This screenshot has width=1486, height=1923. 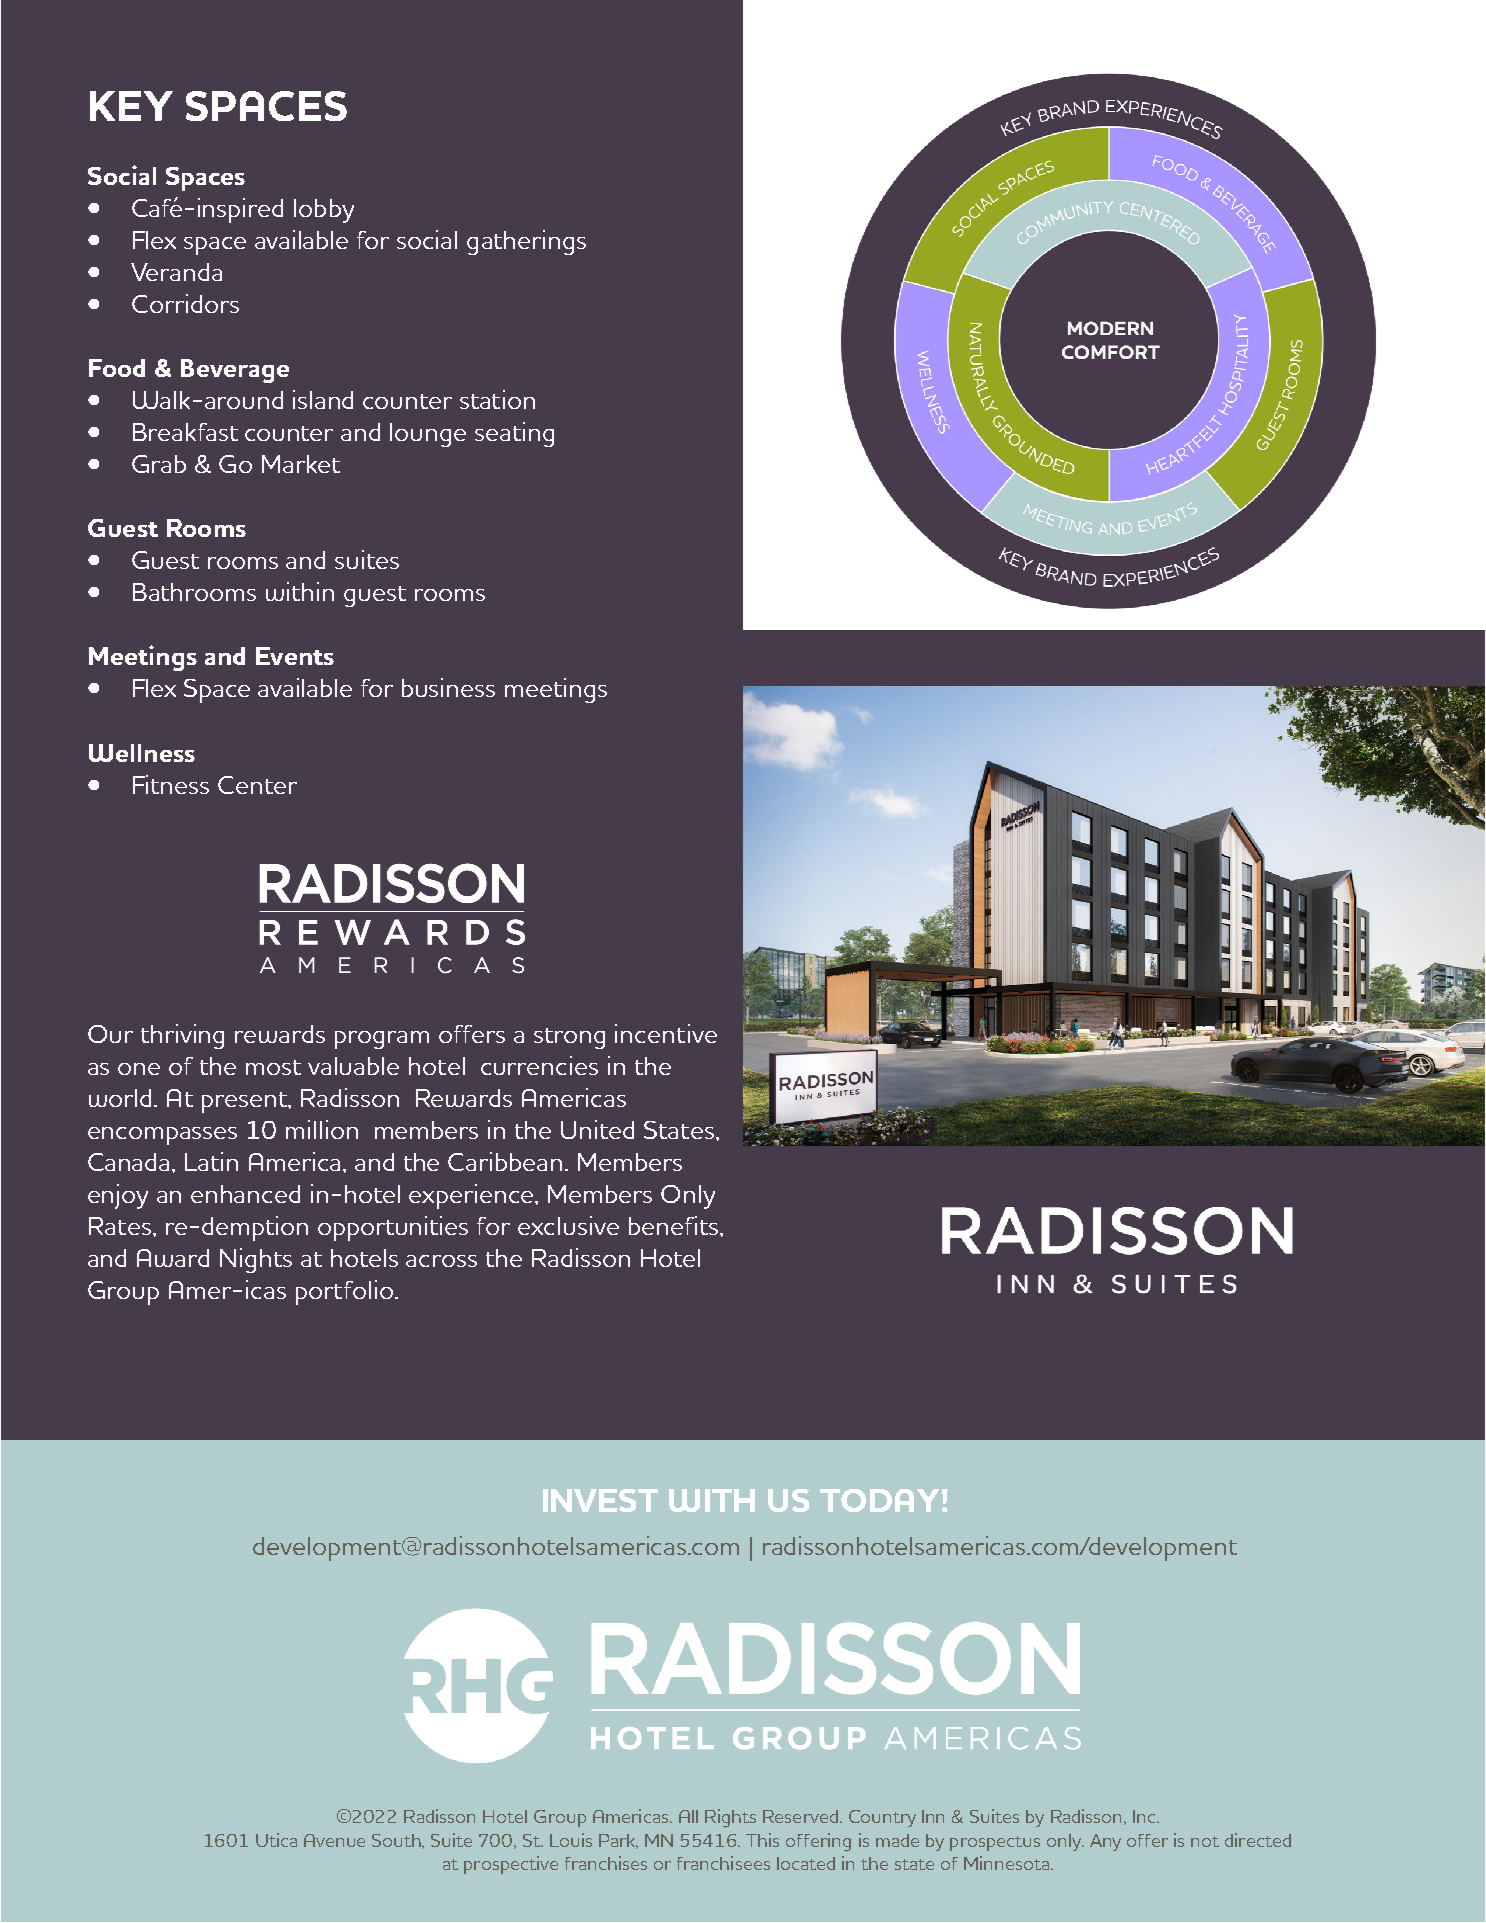 What do you see at coordinates (276, 1840) in the screenshot?
I see `Utica` at bounding box center [276, 1840].
